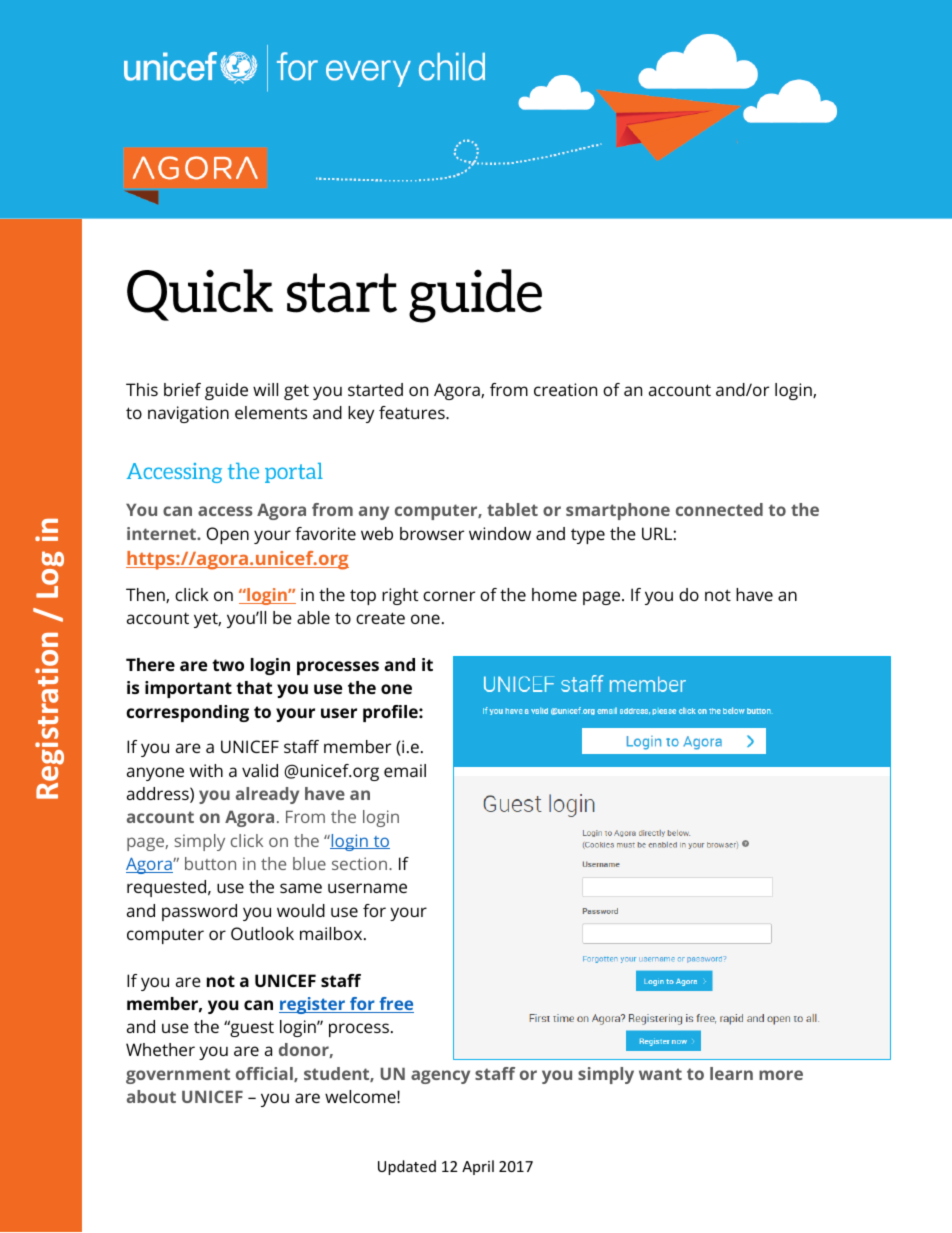 This screenshot has width=952, height=1233. Describe the element at coordinates (565, 389) in the screenshot. I see `creation` at that location.
